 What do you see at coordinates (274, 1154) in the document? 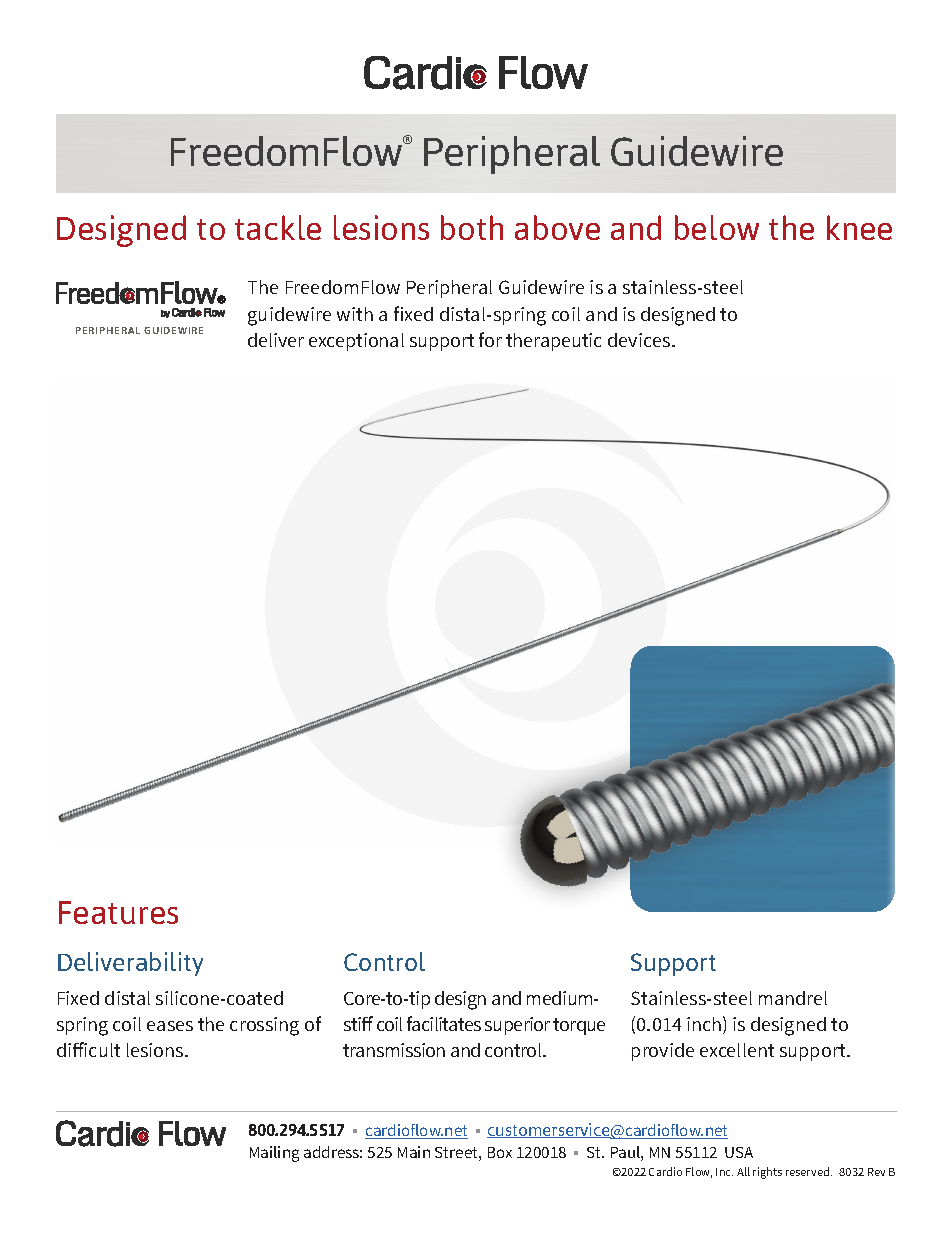
I see `Mailing` at bounding box center [274, 1154].
